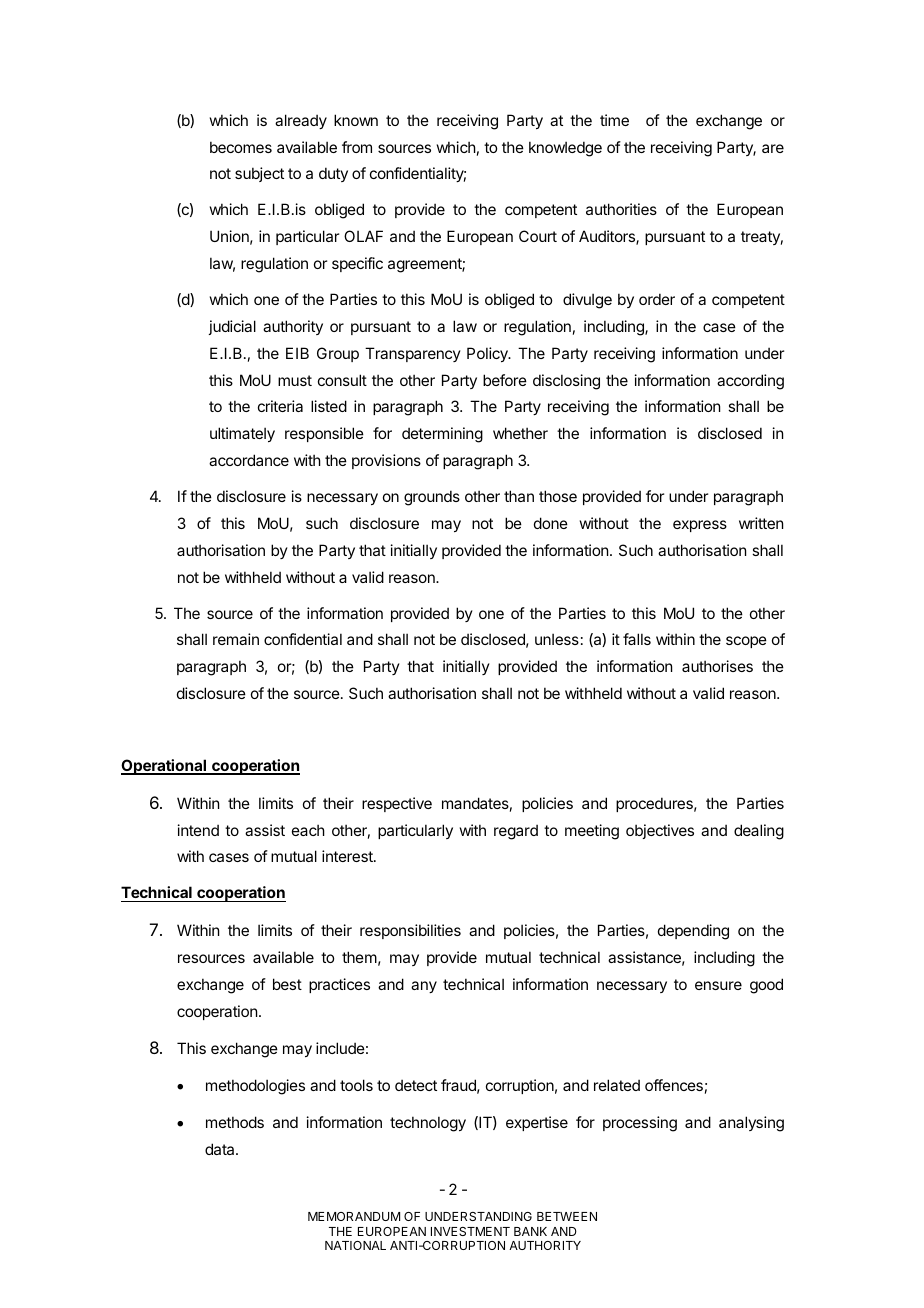 The image size is (924, 1308). I want to click on remain, so click(236, 639).
